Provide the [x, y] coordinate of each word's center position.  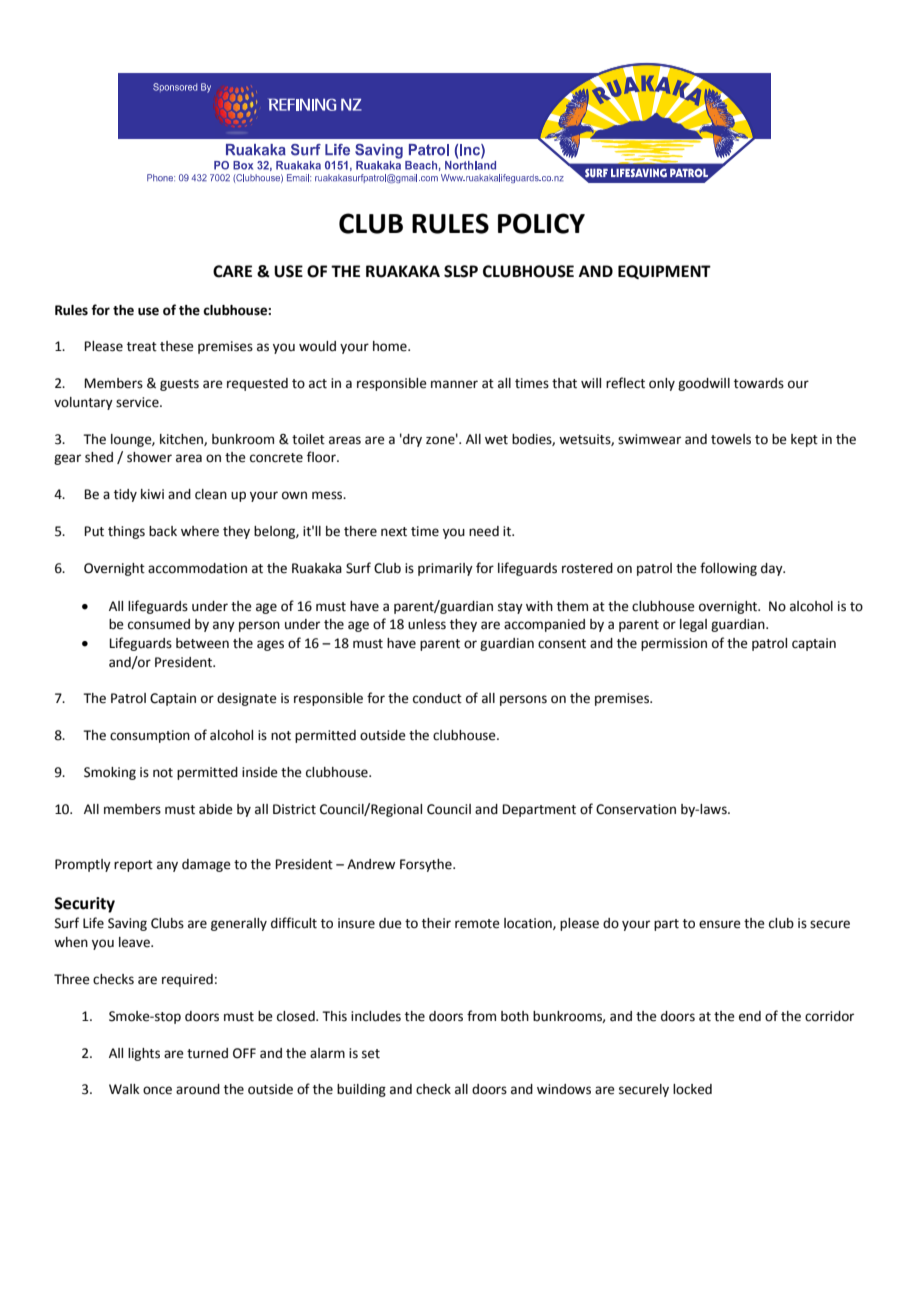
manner [454, 384]
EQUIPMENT [664, 272]
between [202, 643]
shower [149, 457]
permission [674, 644]
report [133, 866]
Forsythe [427, 865]
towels [731, 439]
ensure [720, 924]
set [371, 1054]
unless [427, 624]
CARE [232, 271]
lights [144, 1054]
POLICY [541, 223]
